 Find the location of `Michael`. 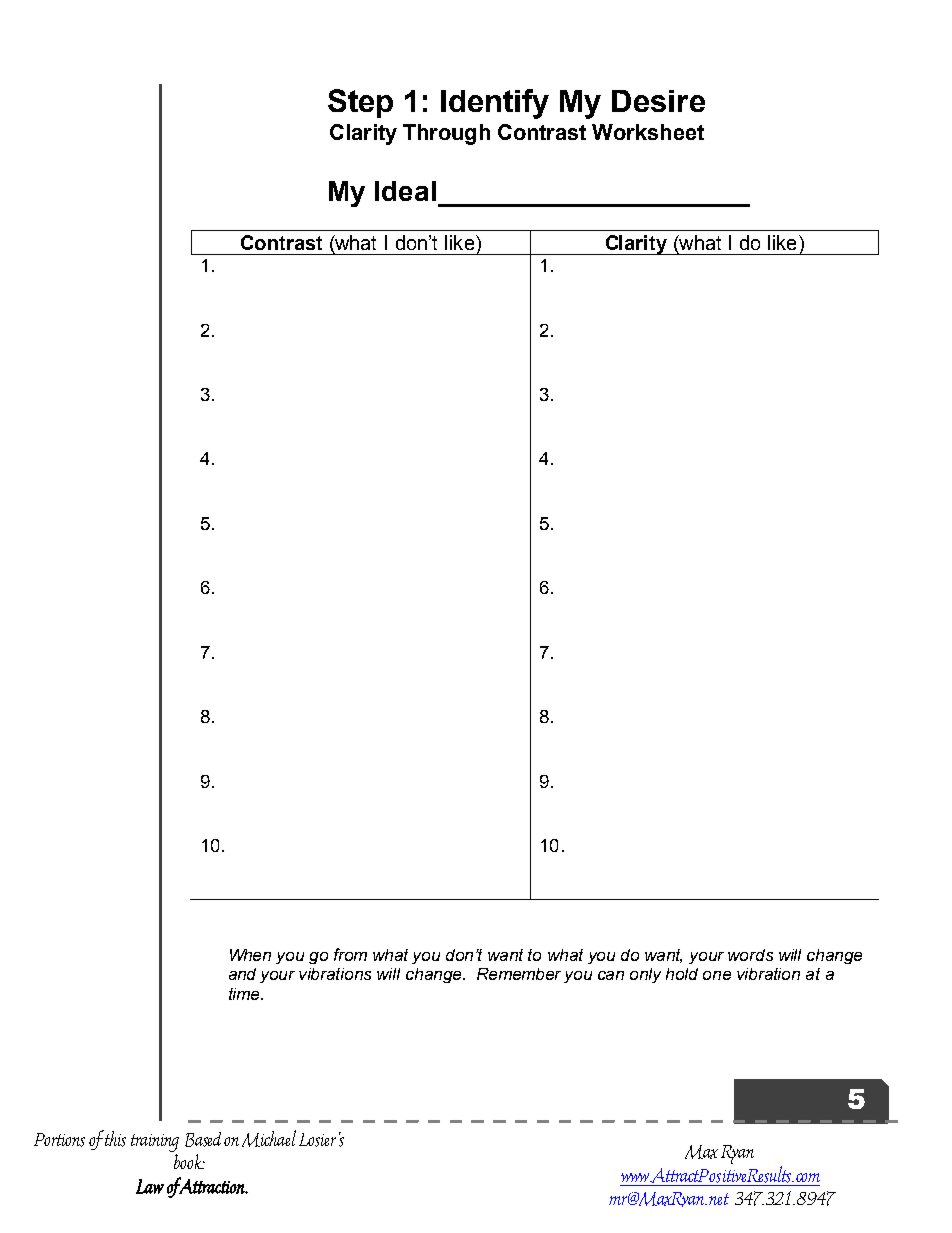

Michael is located at coordinates (269, 1138).
